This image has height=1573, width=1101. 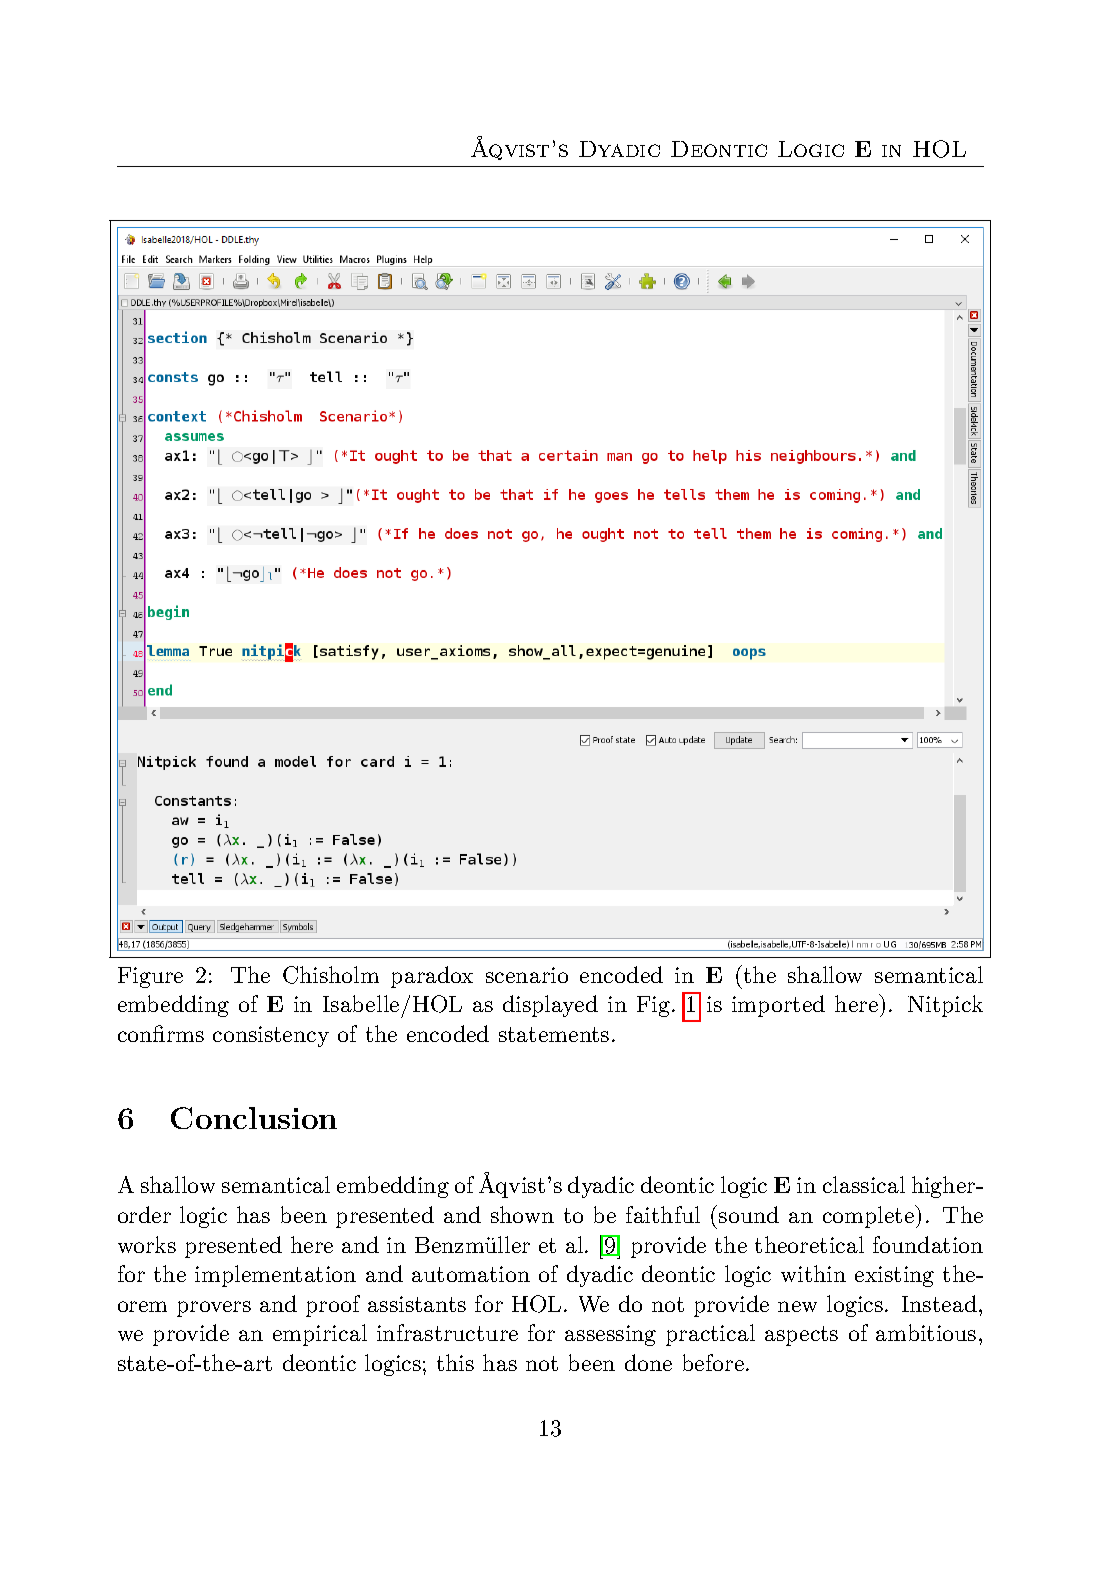 What do you see at coordinates (522, 1214) in the image?
I see `shown` at bounding box center [522, 1214].
